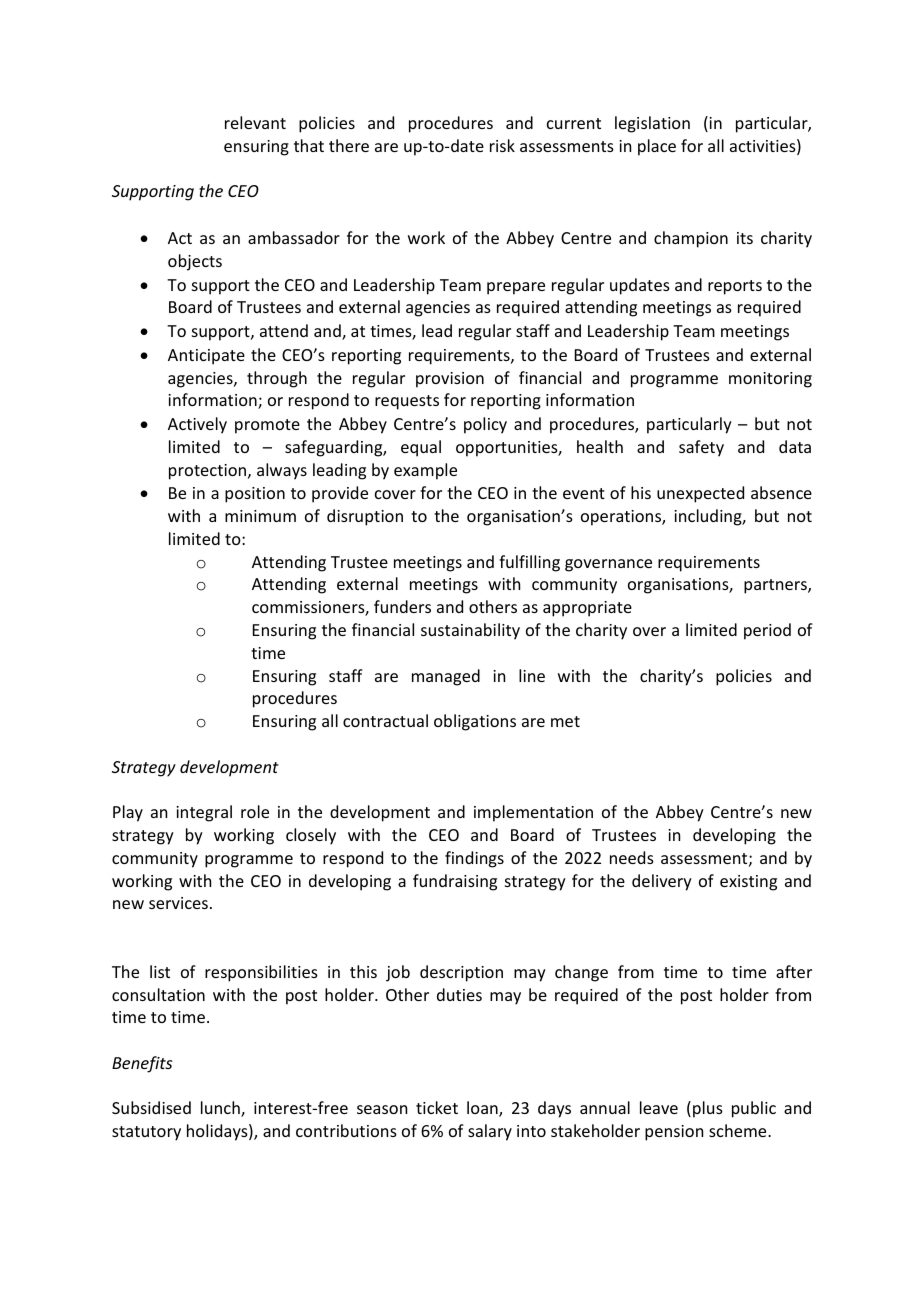 This page has width=924, height=1309. What do you see at coordinates (533, 813) in the page?
I see `implementation` at bounding box center [533, 813].
